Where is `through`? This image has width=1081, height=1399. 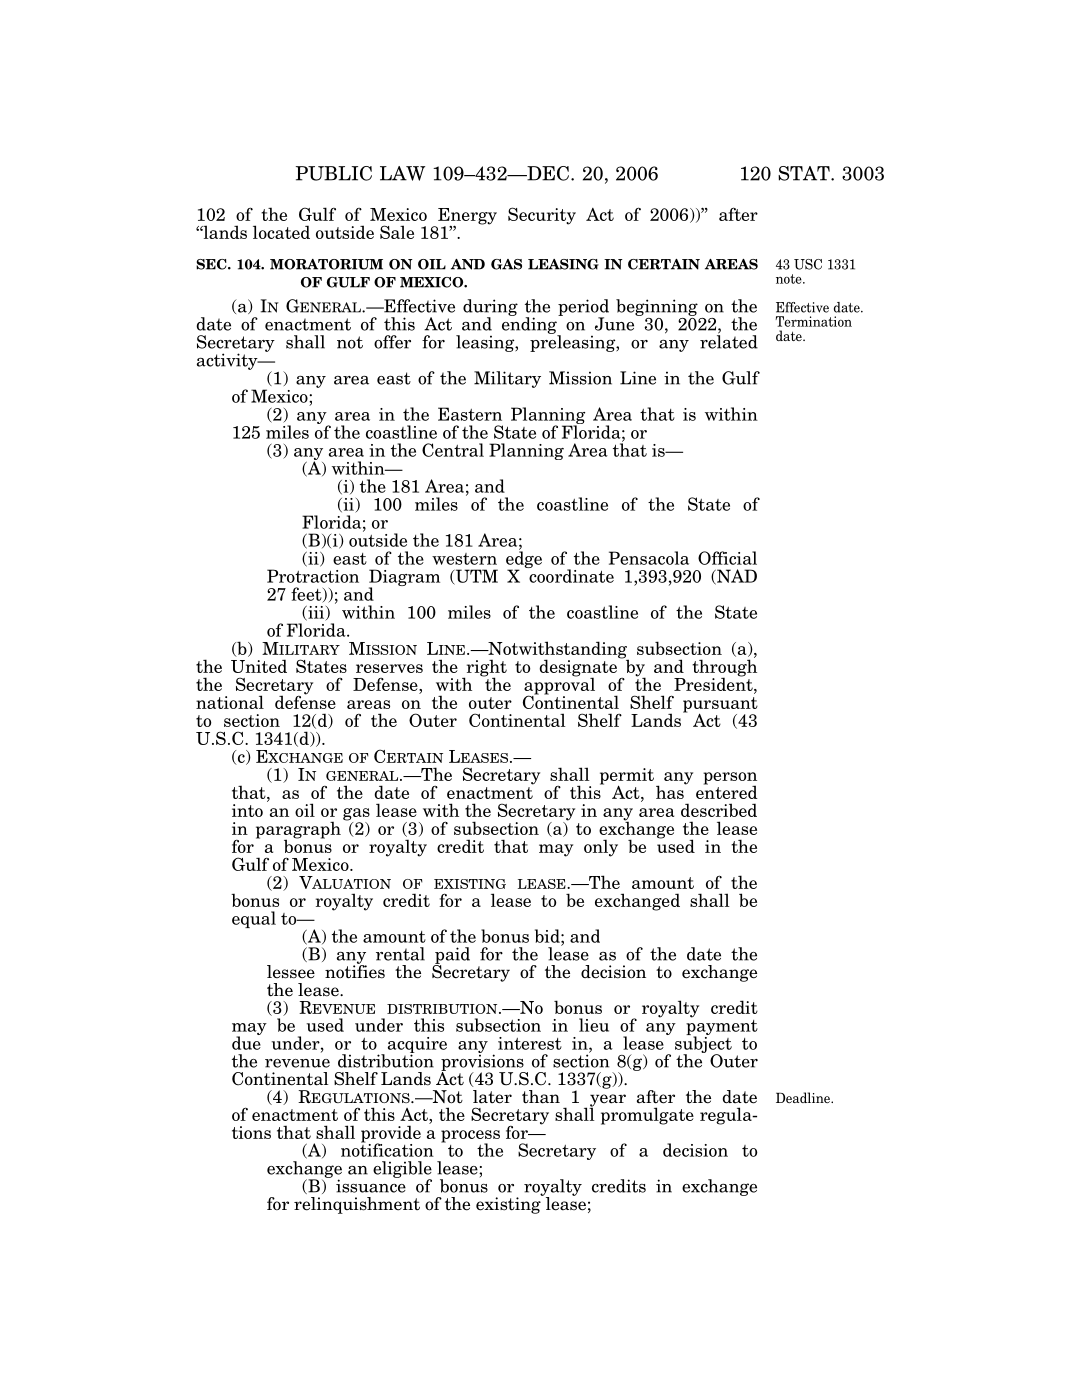
through is located at coordinates (724, 668).
